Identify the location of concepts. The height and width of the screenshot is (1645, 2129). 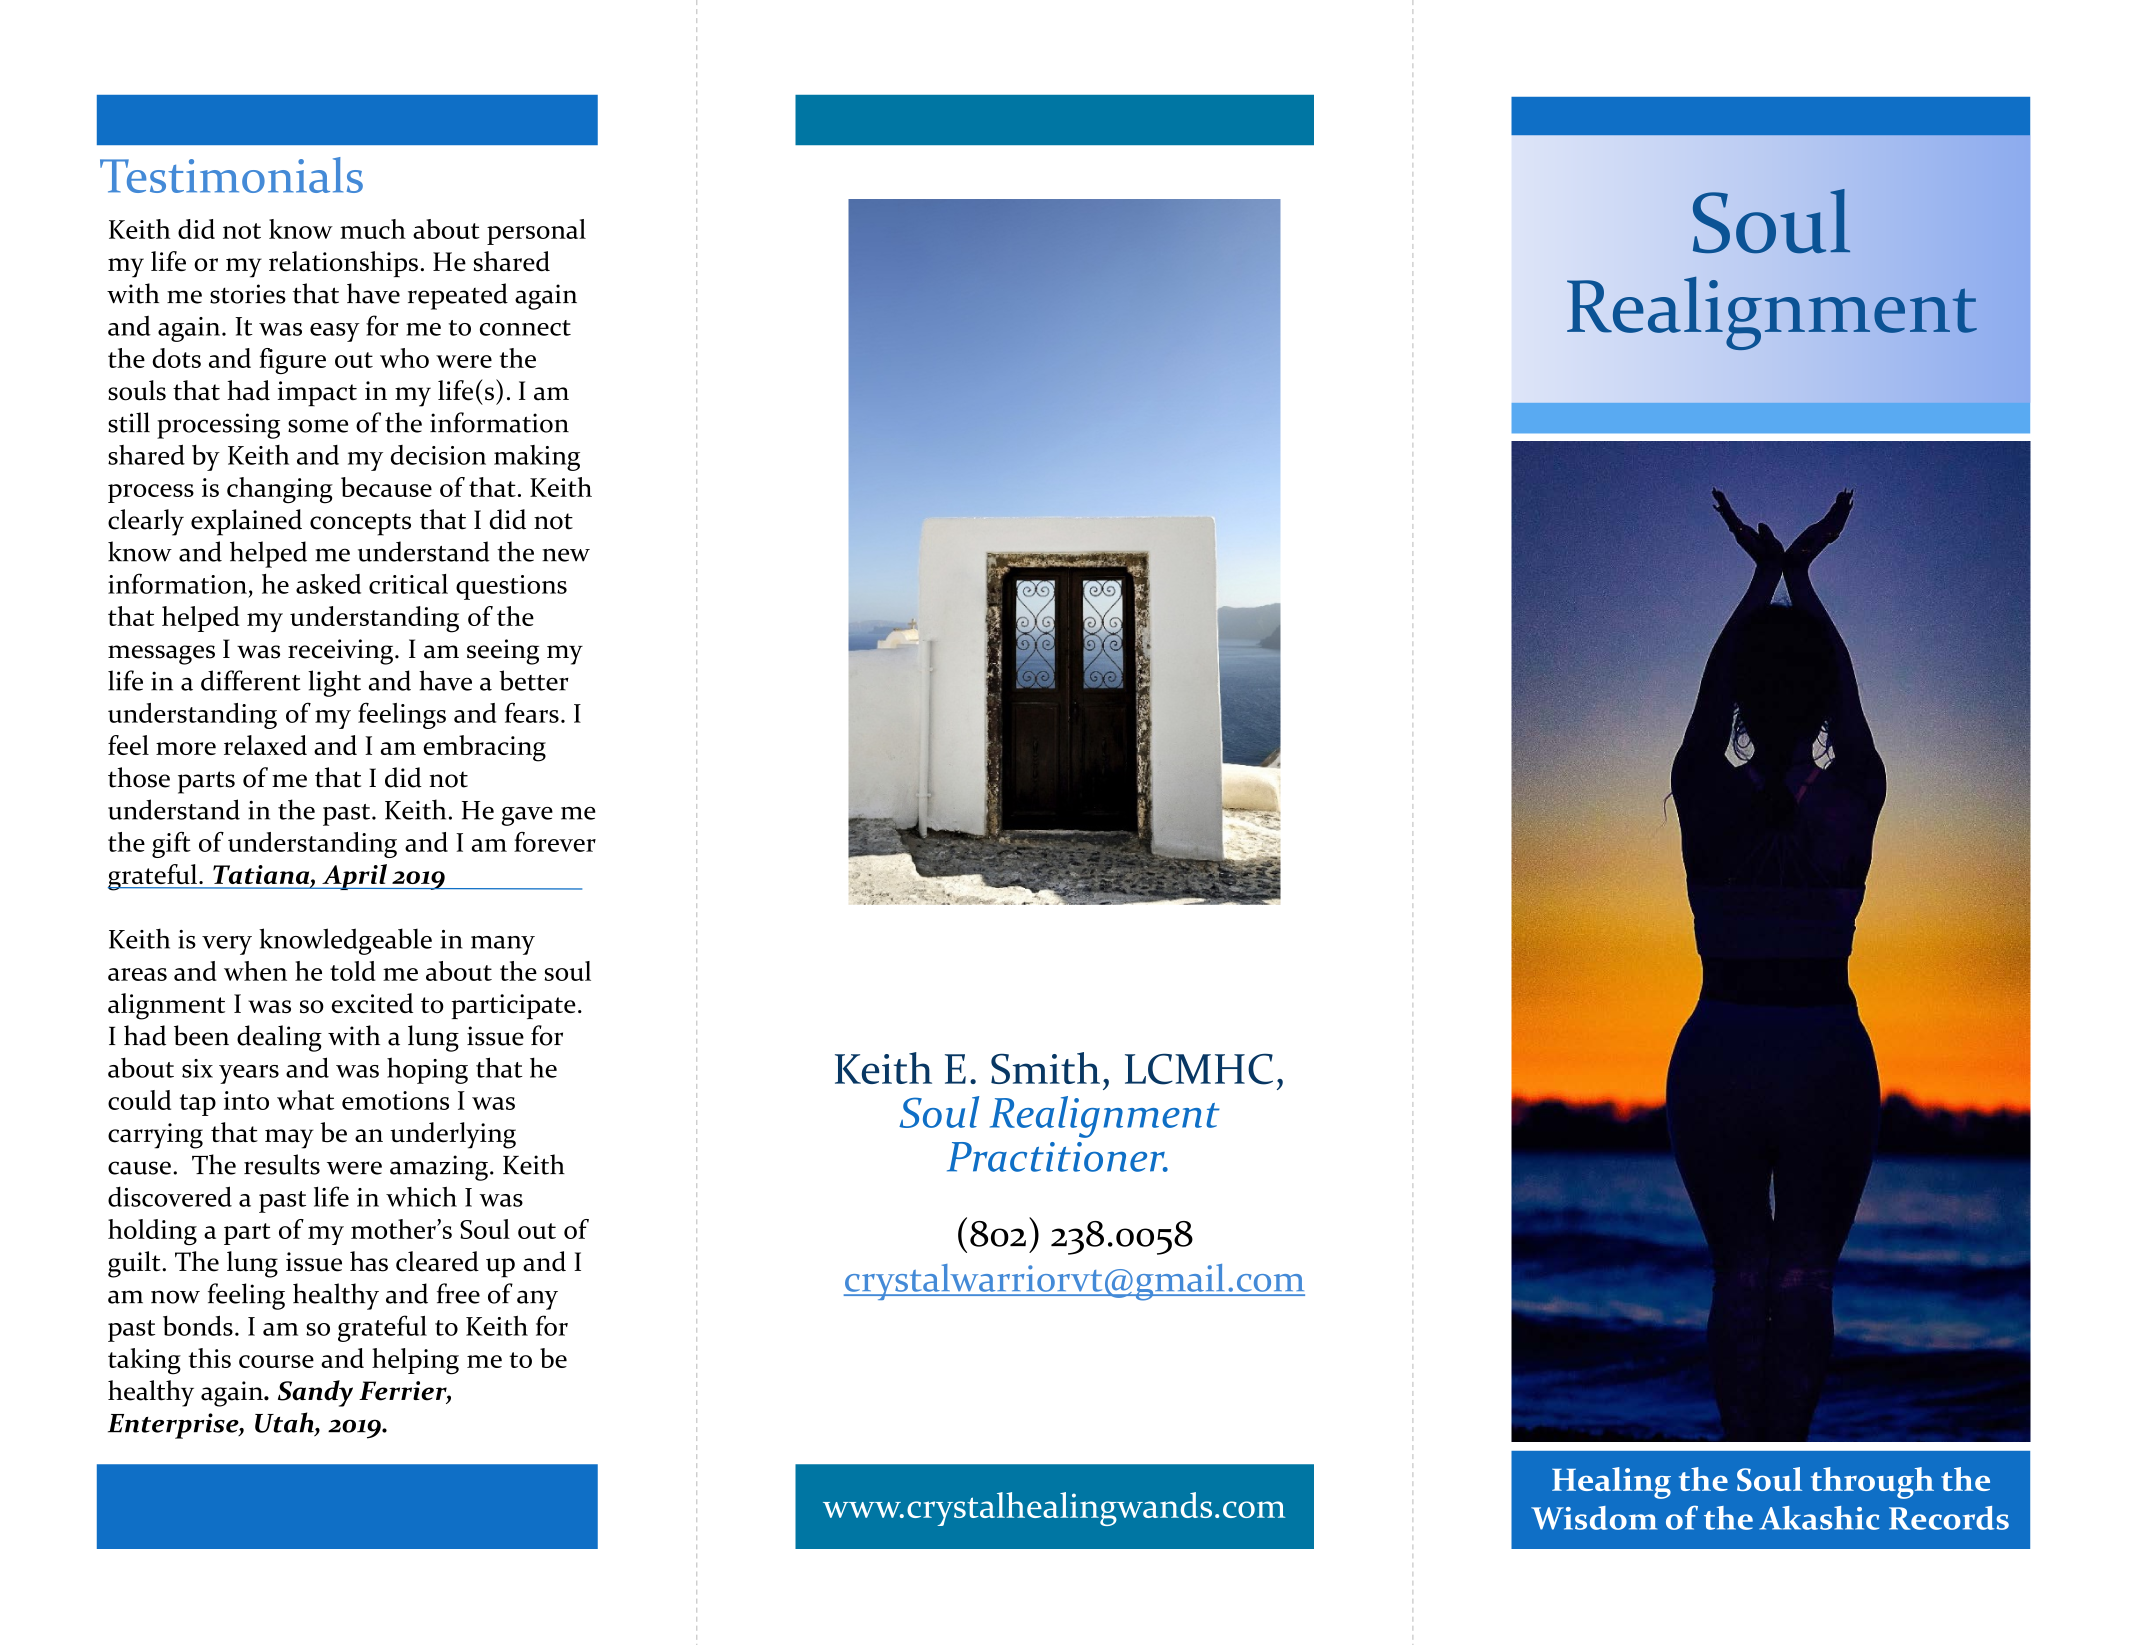
(360, 524).
